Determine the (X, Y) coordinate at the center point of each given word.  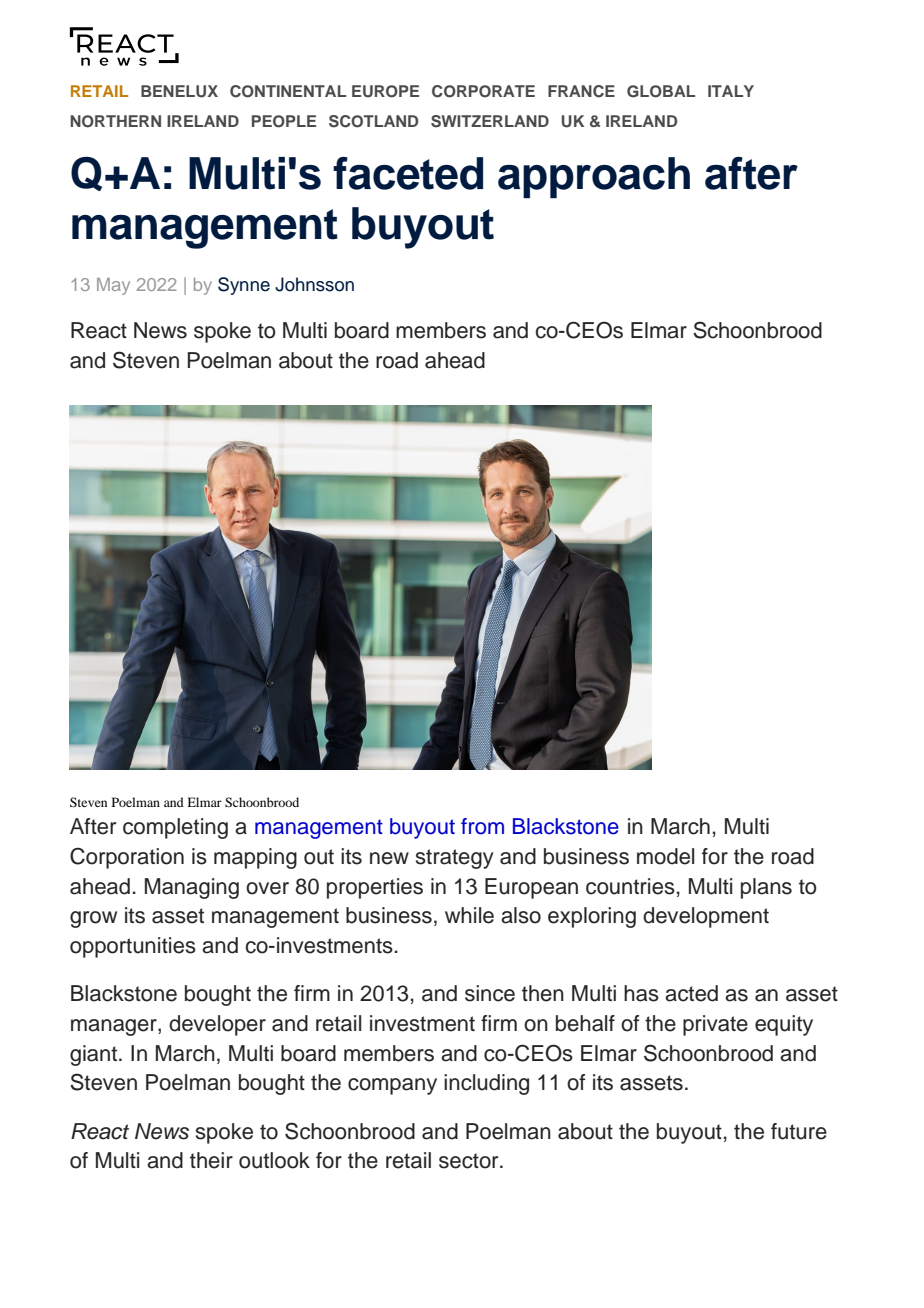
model (665, 856)
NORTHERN (115, 121)
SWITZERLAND (490, 121)
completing (175, 828)
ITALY (731, 91)
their (211, 1160)
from (482, 826)
